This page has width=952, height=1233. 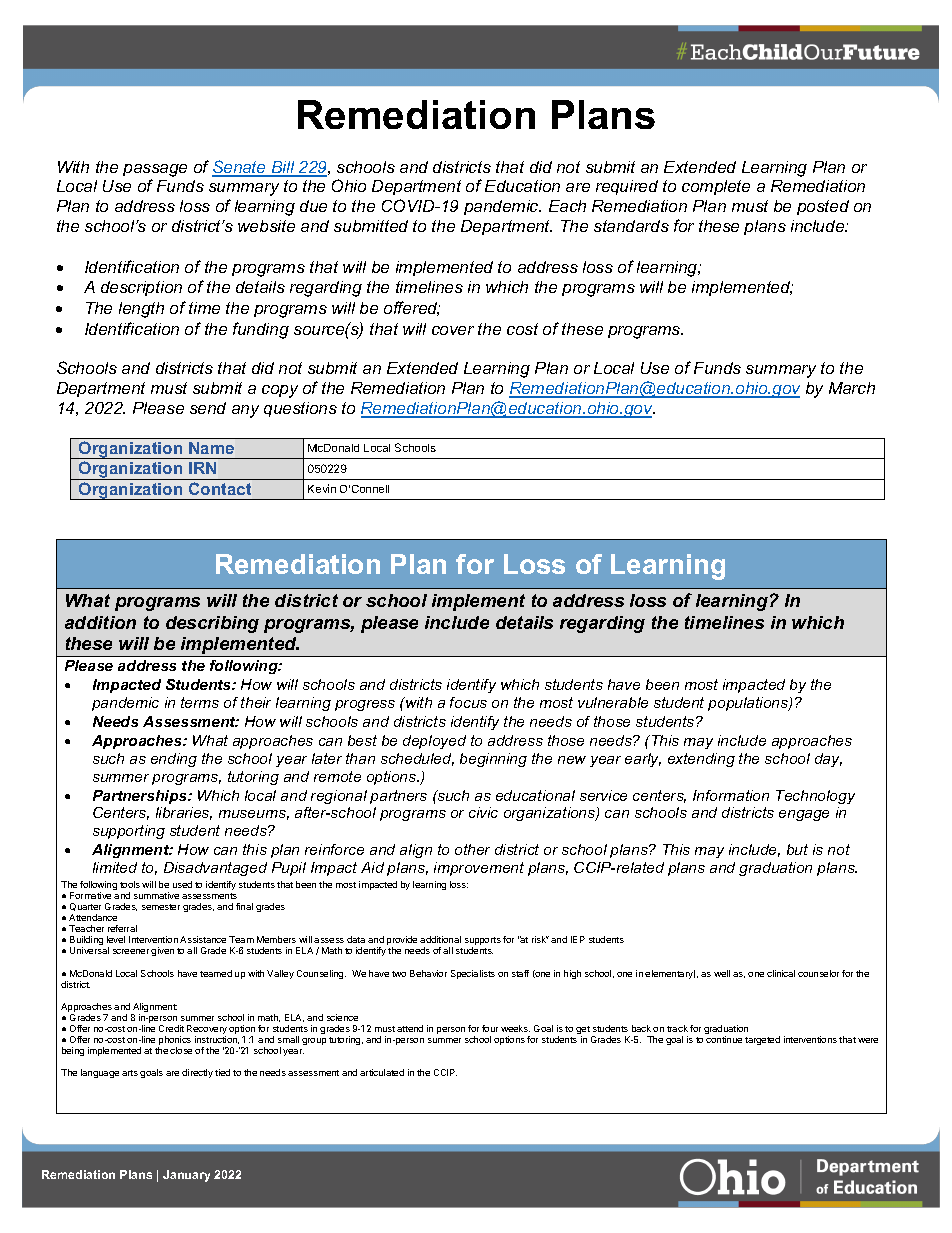 I want to click on complete, so click(x=716, y=187).
